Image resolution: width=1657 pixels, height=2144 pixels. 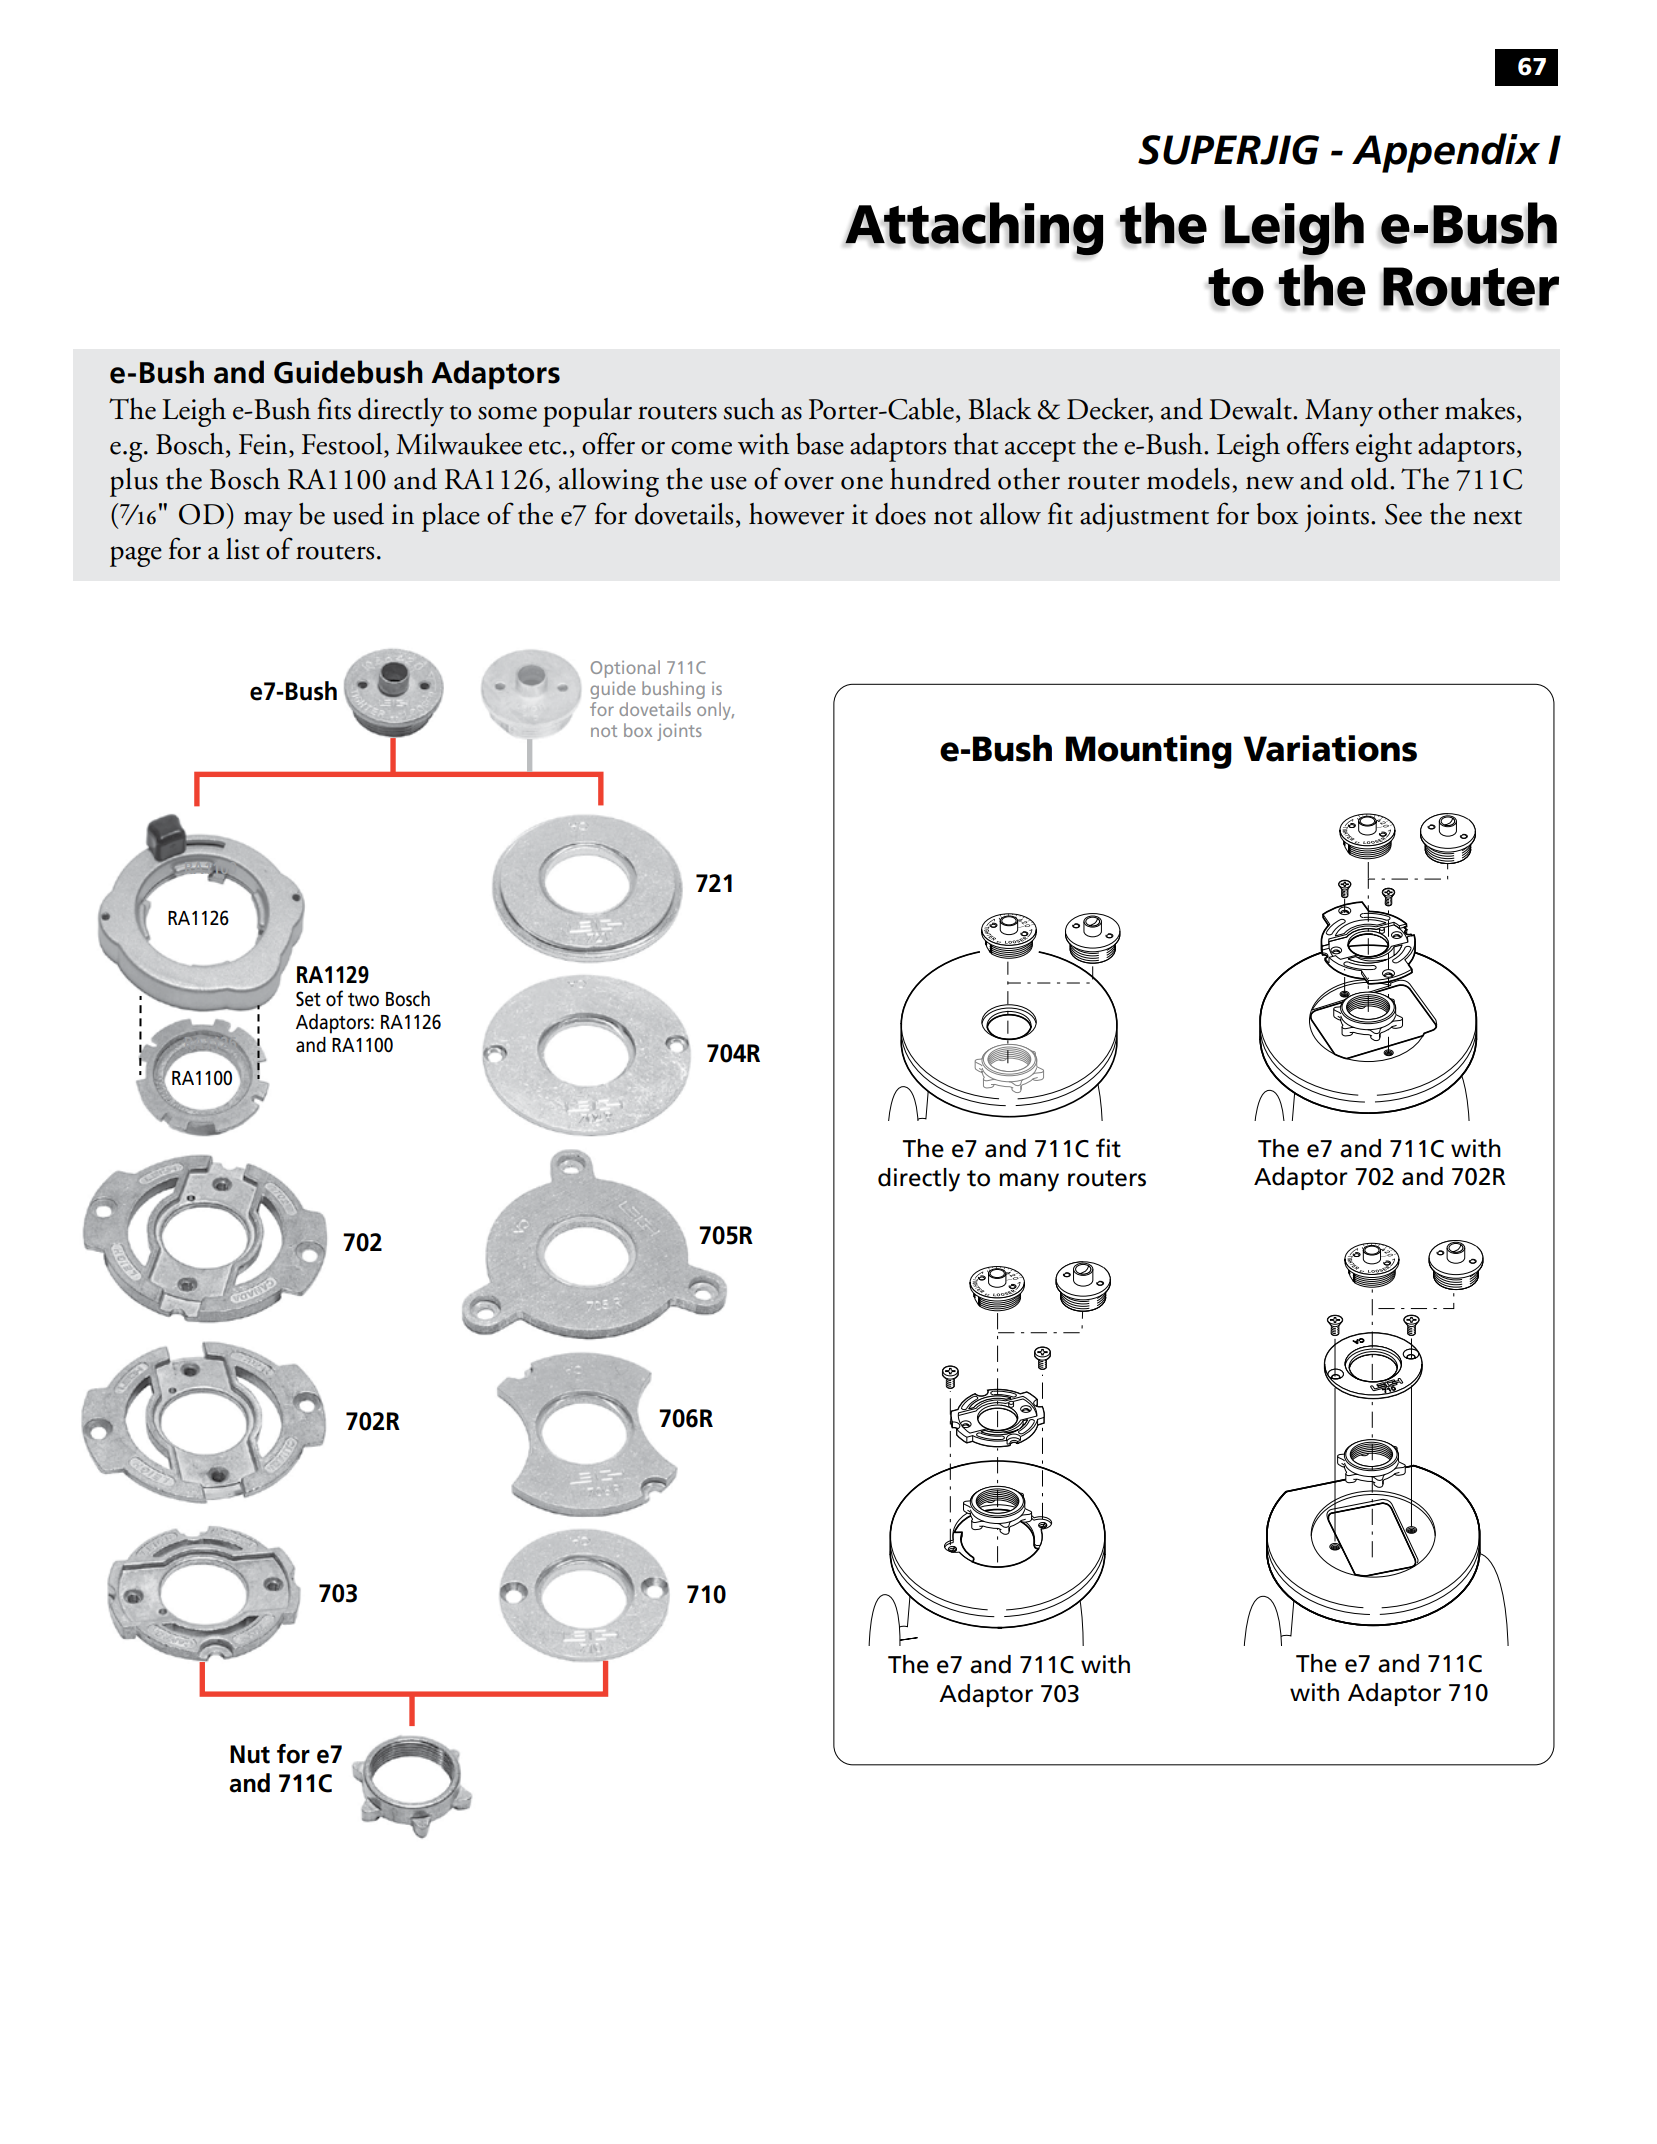 What do you see at coordinates (625, 669) in the screenshot?
I see `Optional` at bounding box center [625, 669].
